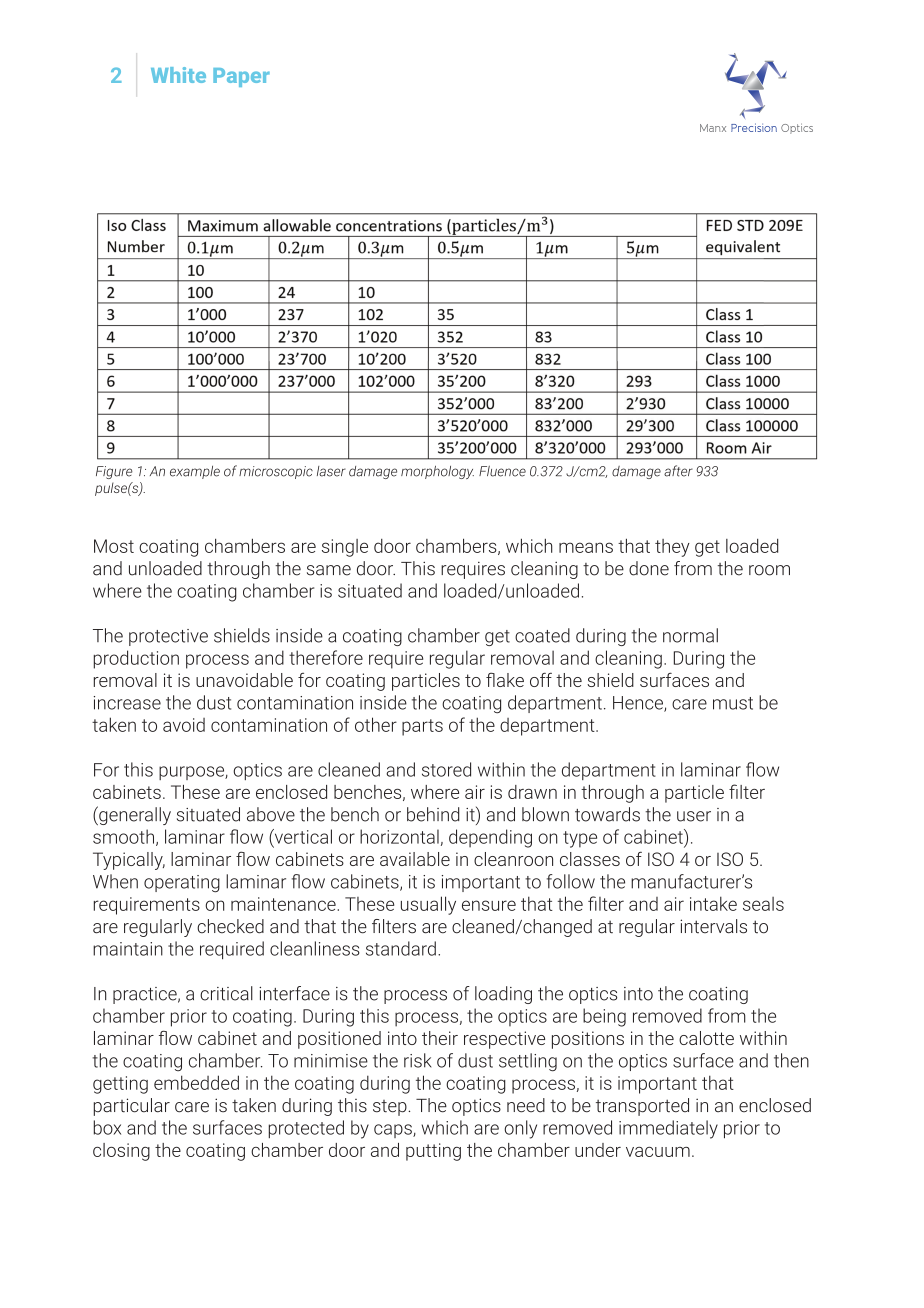  Describe the element at coordinates (241, 77) in the screenshot. I see `Paper` at that location.
